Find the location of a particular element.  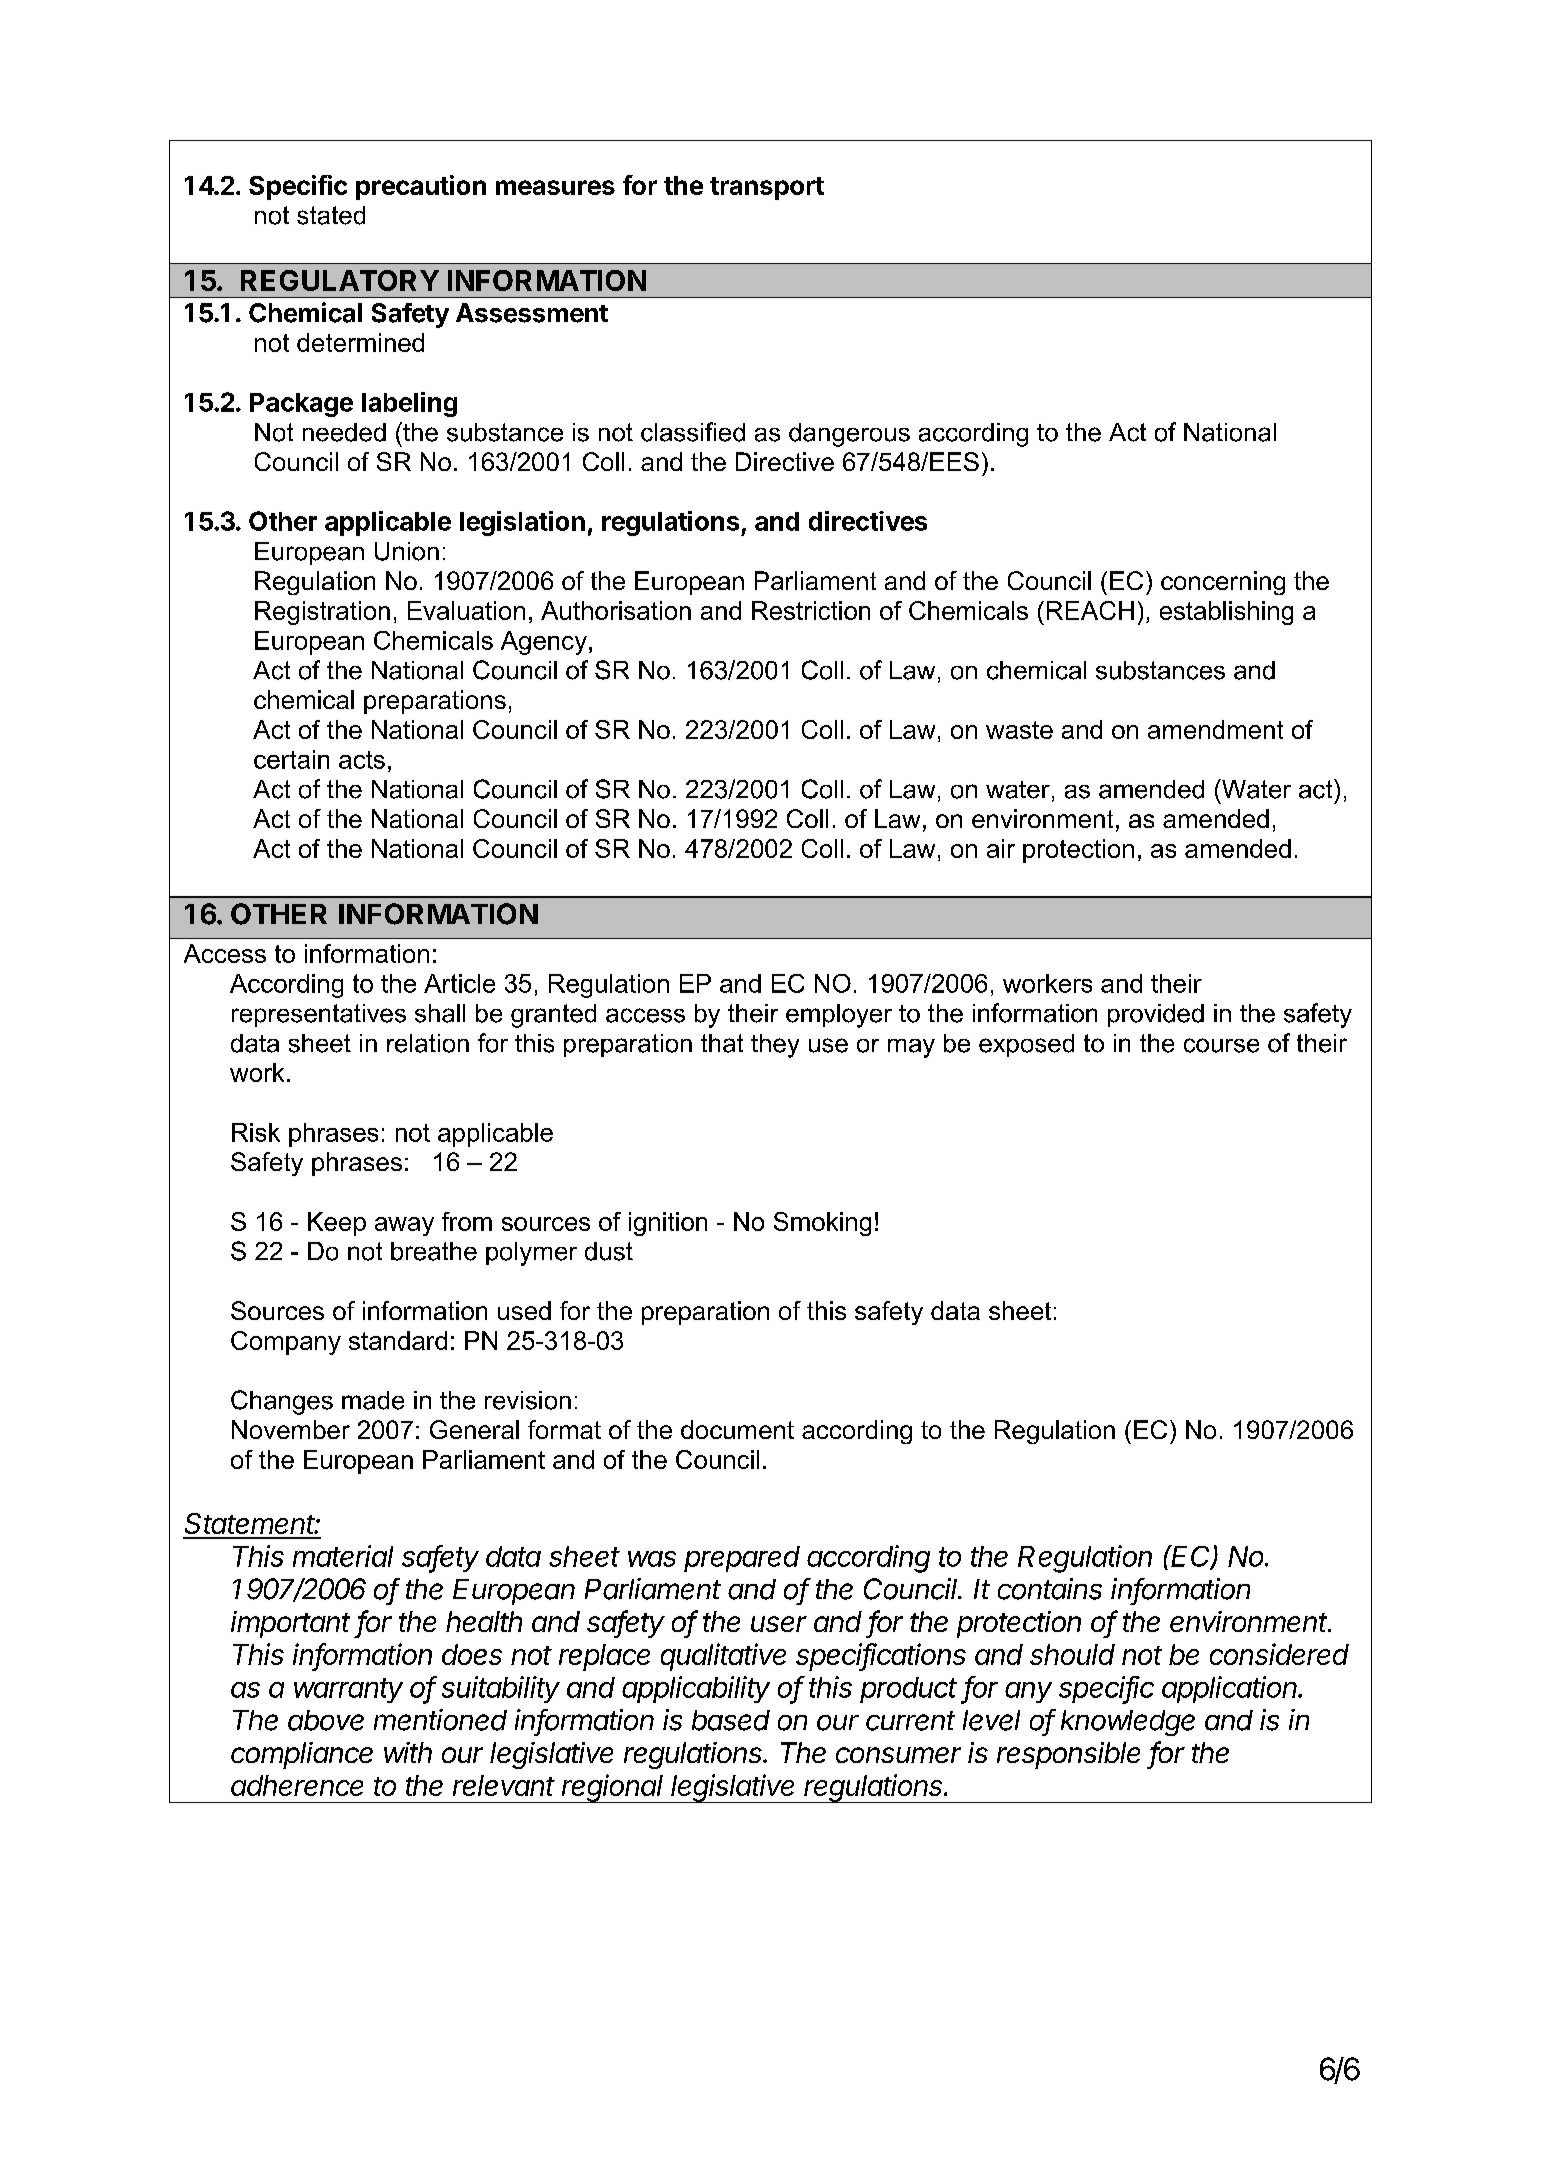

Smoking is located at coordinates (822, 1224).
